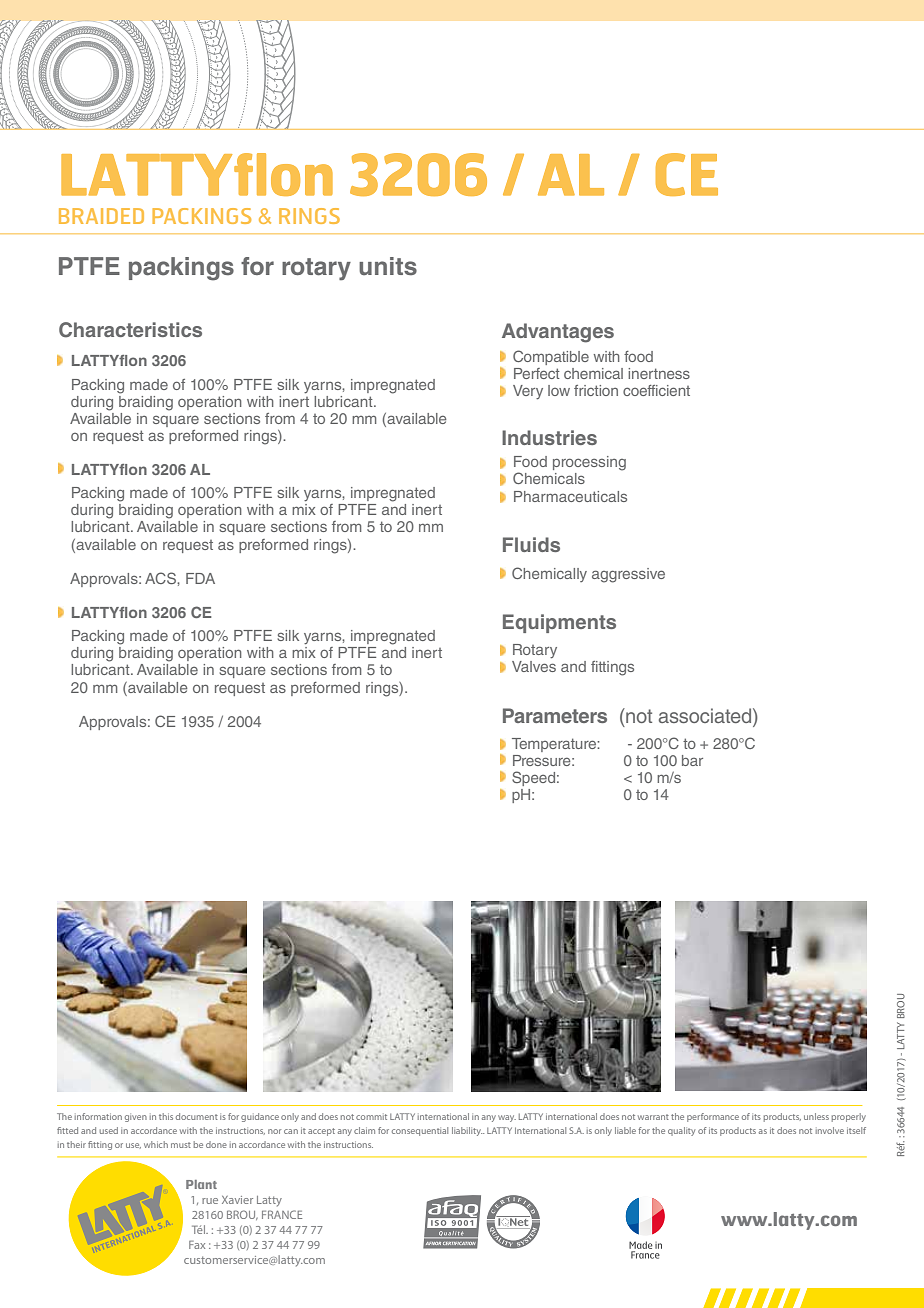 Image resolution: width=924 pixels, height=1308 pixels. Describe the element at coordinates (101, 216) in the screenshot. I see `BRAIDED` at that location.
